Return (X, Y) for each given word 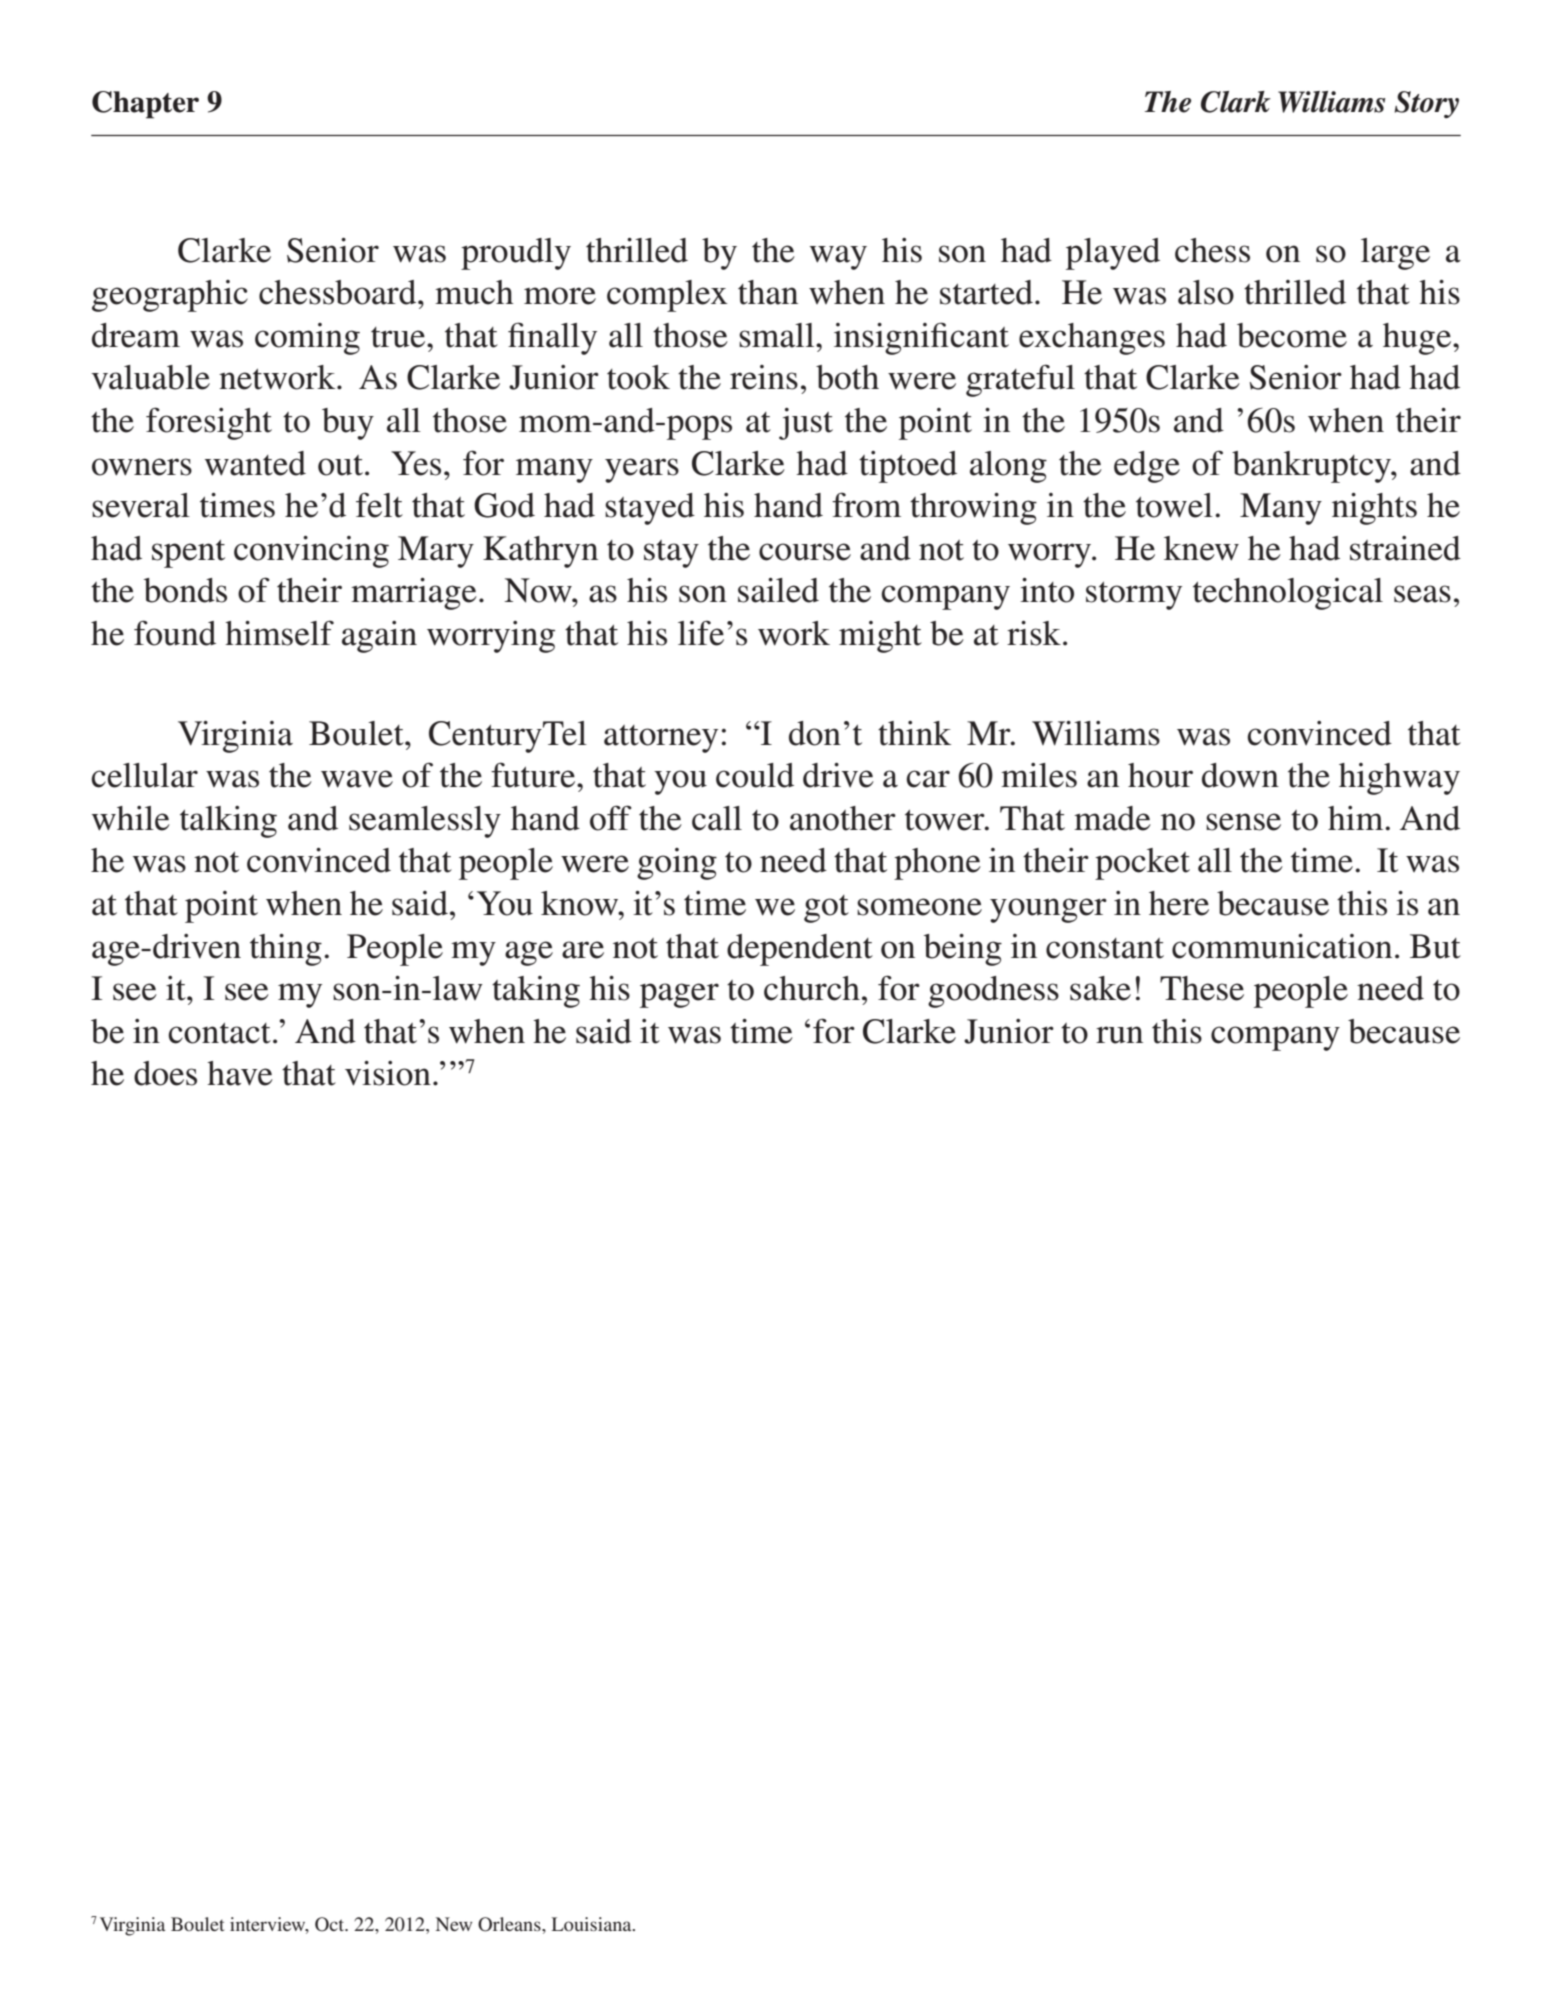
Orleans (510, 1924)
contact (219, 1033)
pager (679, 995)
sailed (778, 590)
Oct (331, 1924)
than (768, 292)
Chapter (145, 105)
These (1202, 988)
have (240, 1073)
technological (1288, 594)
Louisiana (593, 1924)
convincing (311, 552)
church (812, 988)
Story (1426, 104)
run (1119, 1035)
